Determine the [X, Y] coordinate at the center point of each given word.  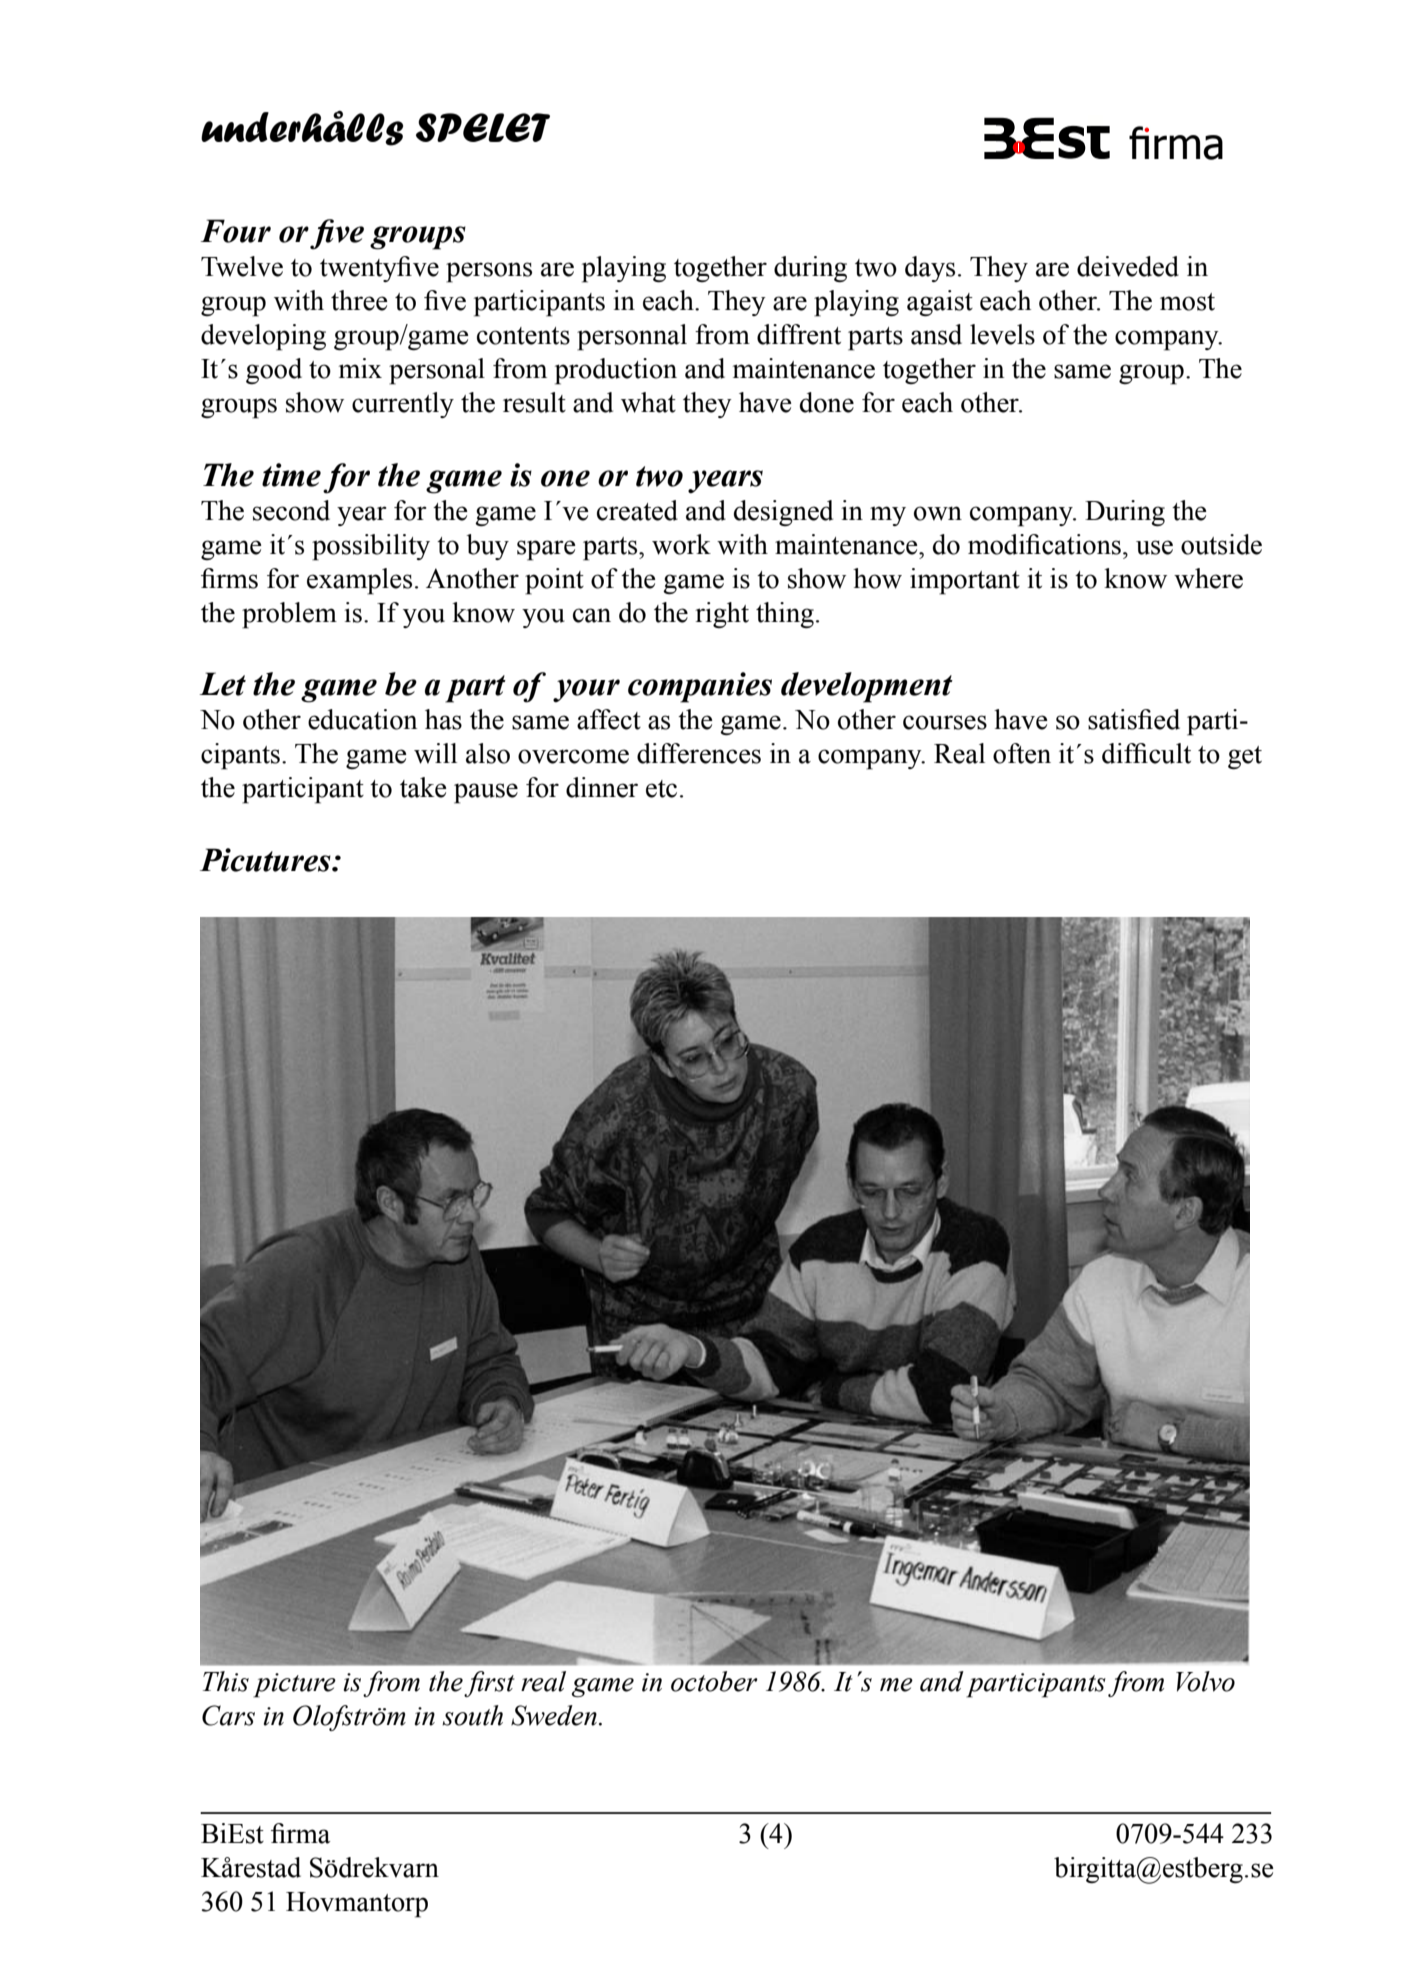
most [1187, 302]
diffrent [799, 334]
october [714, 1681]
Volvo [1205, 1681]
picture [294, 1685]
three [359, 300]
